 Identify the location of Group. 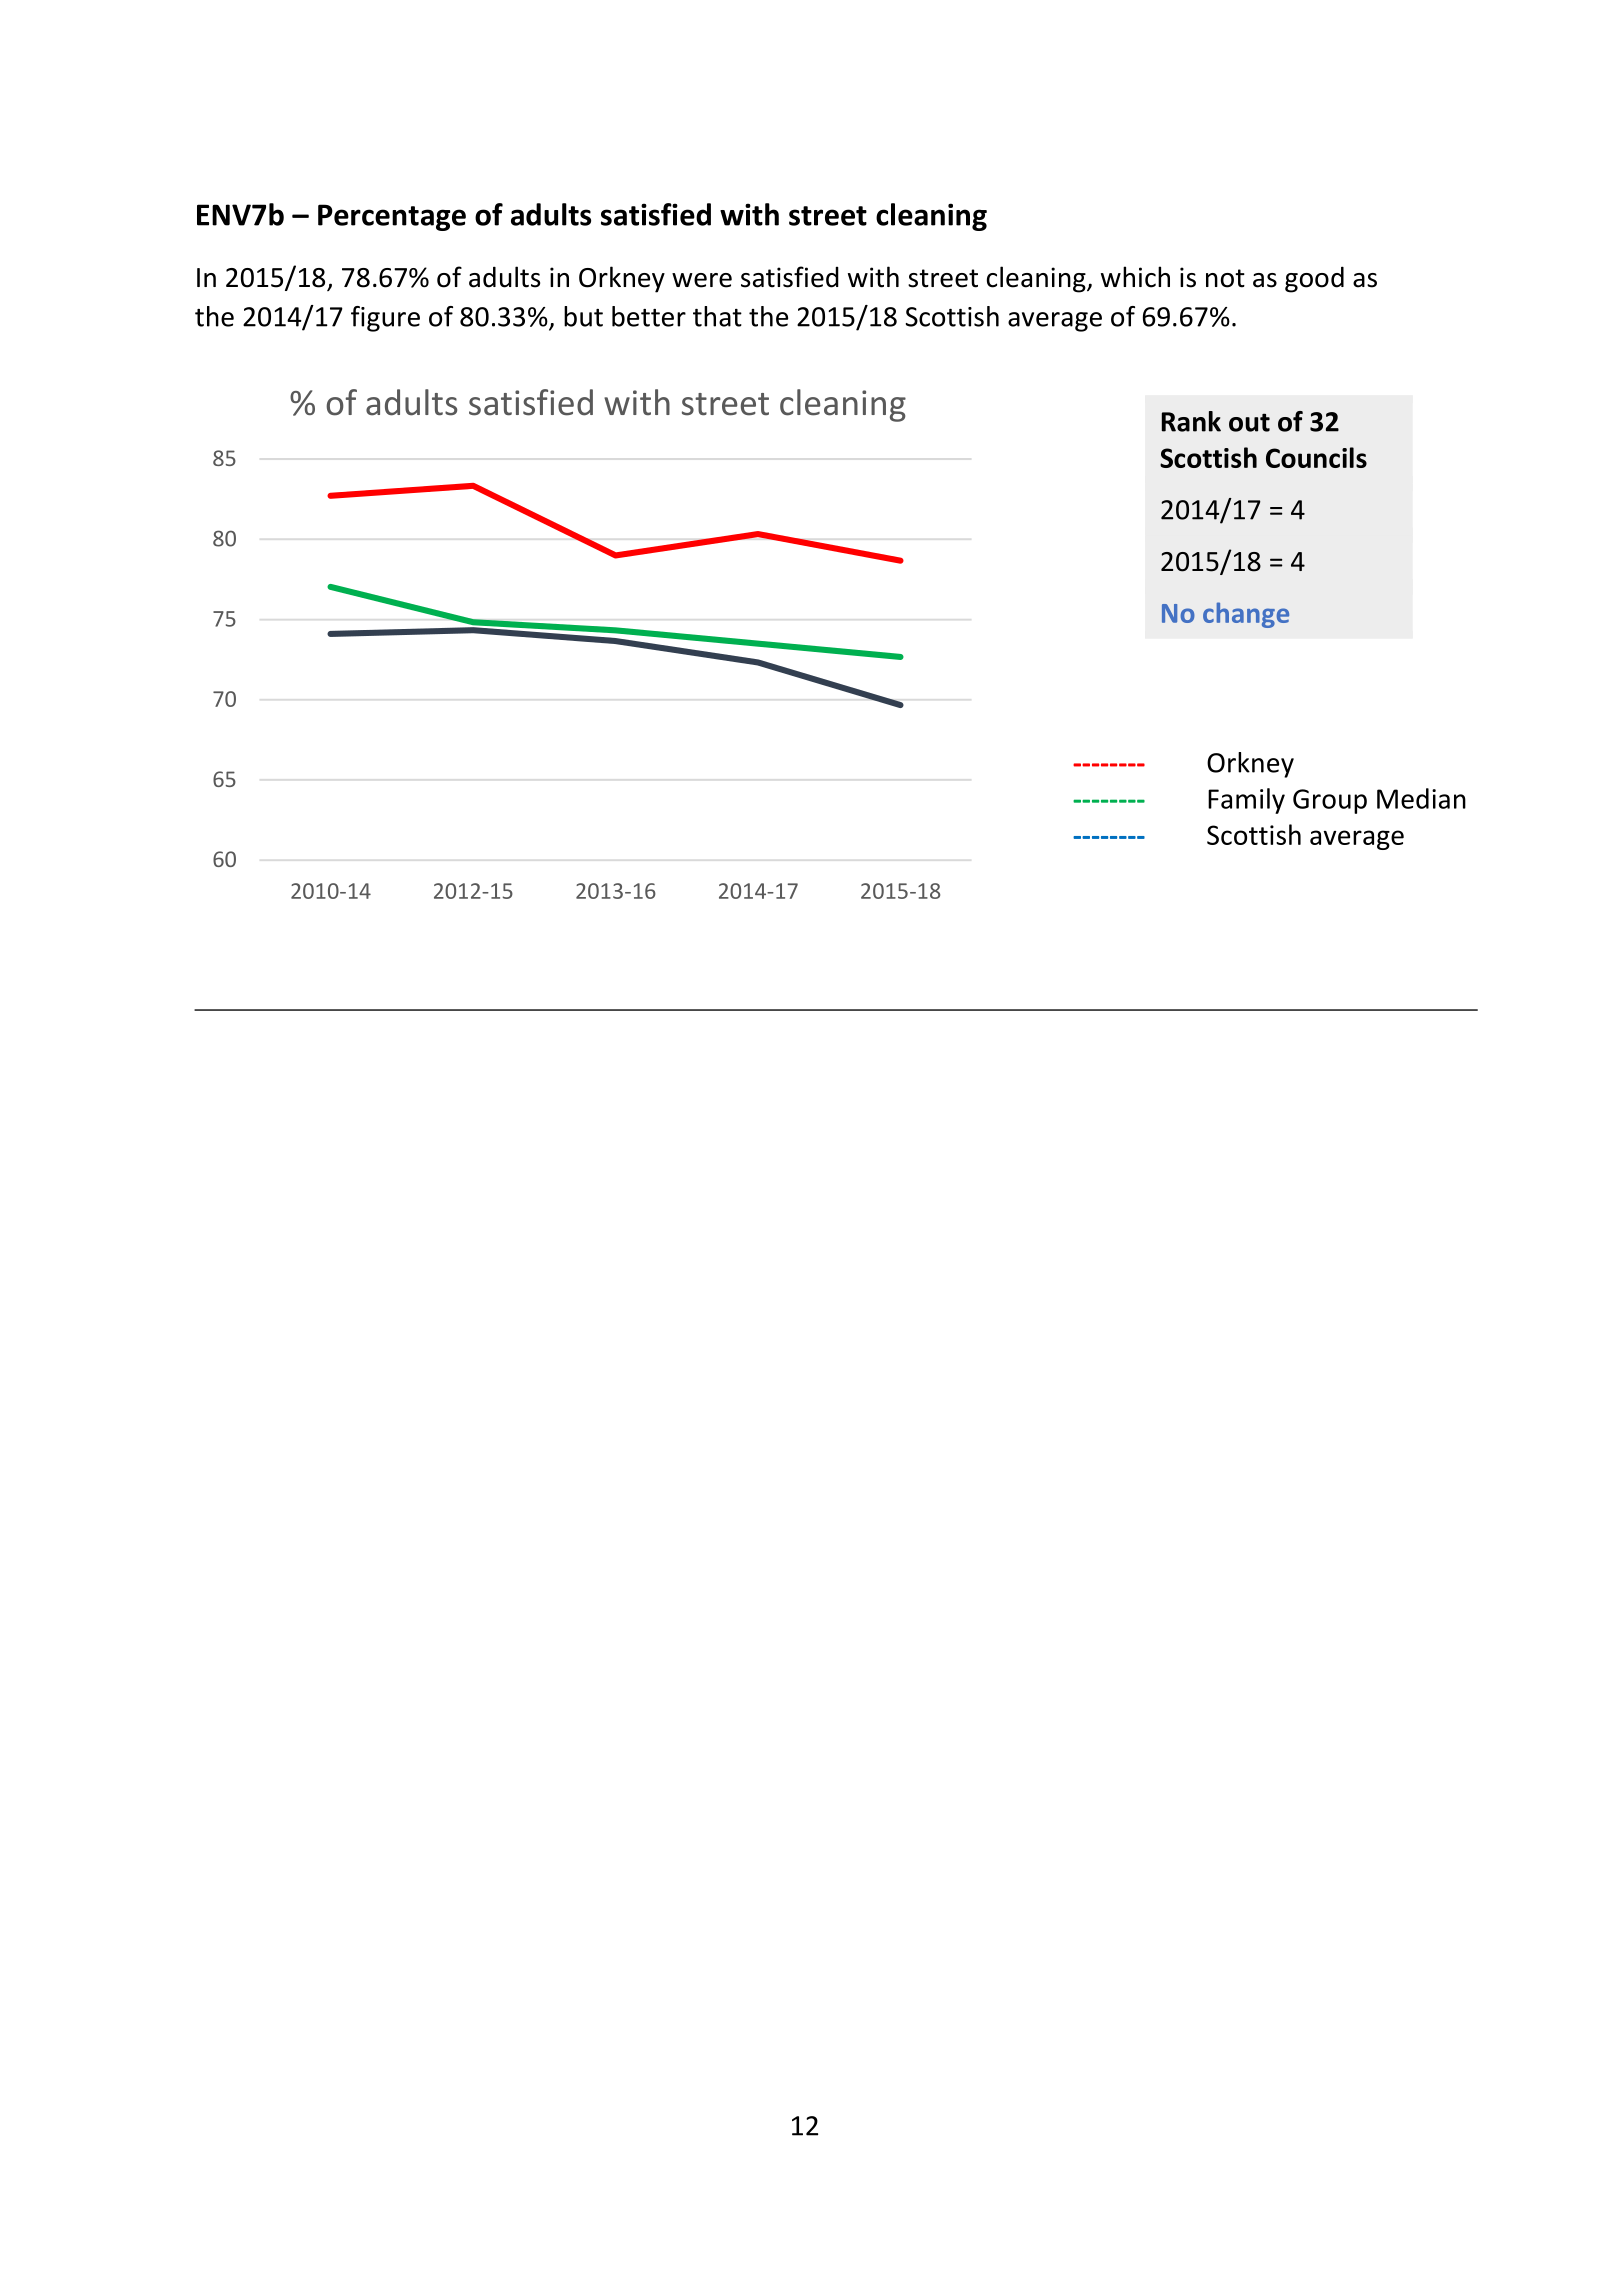
(1330, 801).
